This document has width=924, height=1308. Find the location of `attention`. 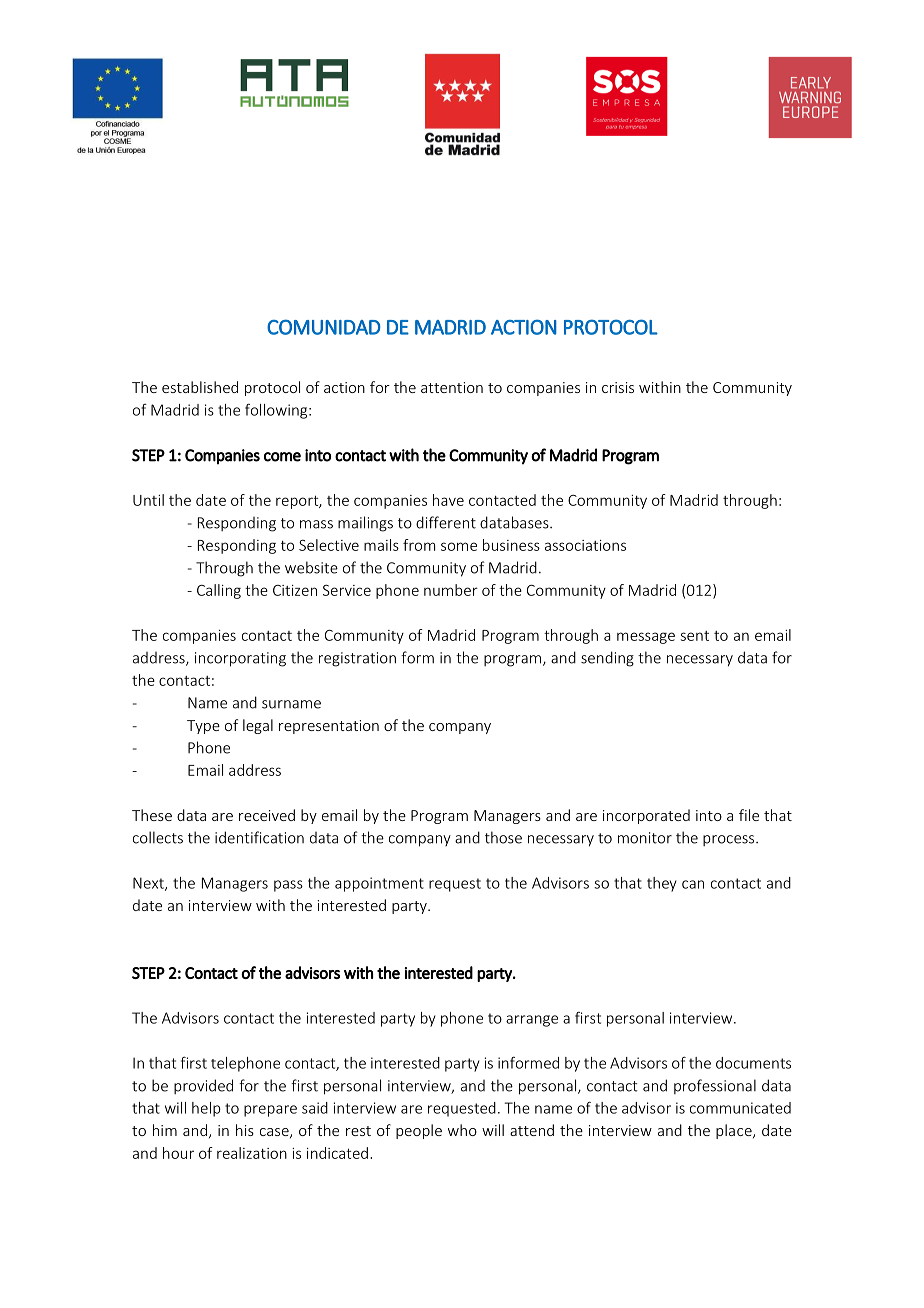

attention is located at coordinates (452, 387).
